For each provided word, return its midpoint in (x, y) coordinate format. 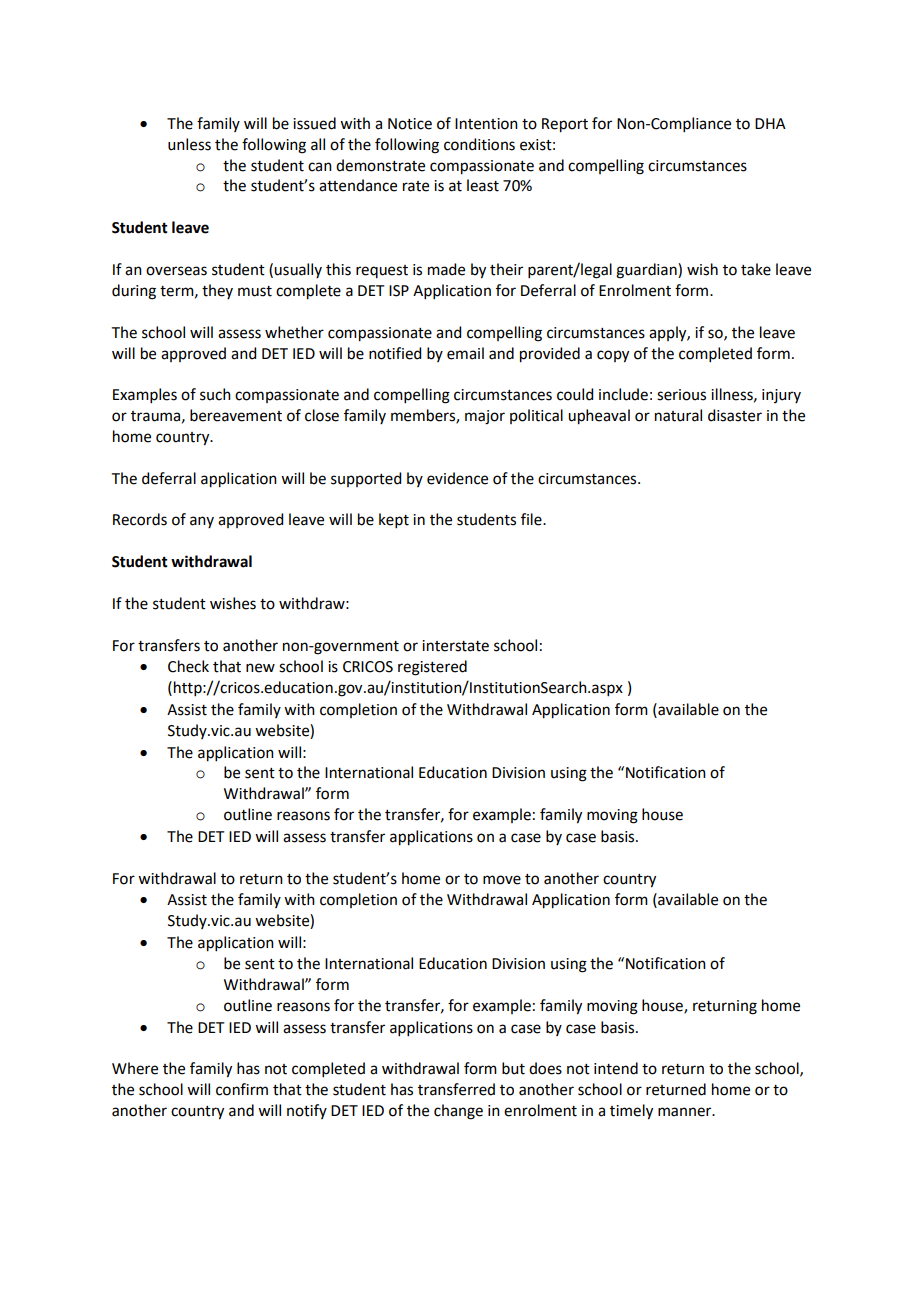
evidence (457, 478)
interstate (455, 646)
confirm (242, 1089)
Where (135, 1068)
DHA (770, 123)
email (465, 353)
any (202, 522)
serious (681, 395)
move (502, 880)
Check (188, 666)
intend (616, 1068)
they (217, 291)
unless (189, 144)
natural (678, 415)
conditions (479, 144)
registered (432, 668)
